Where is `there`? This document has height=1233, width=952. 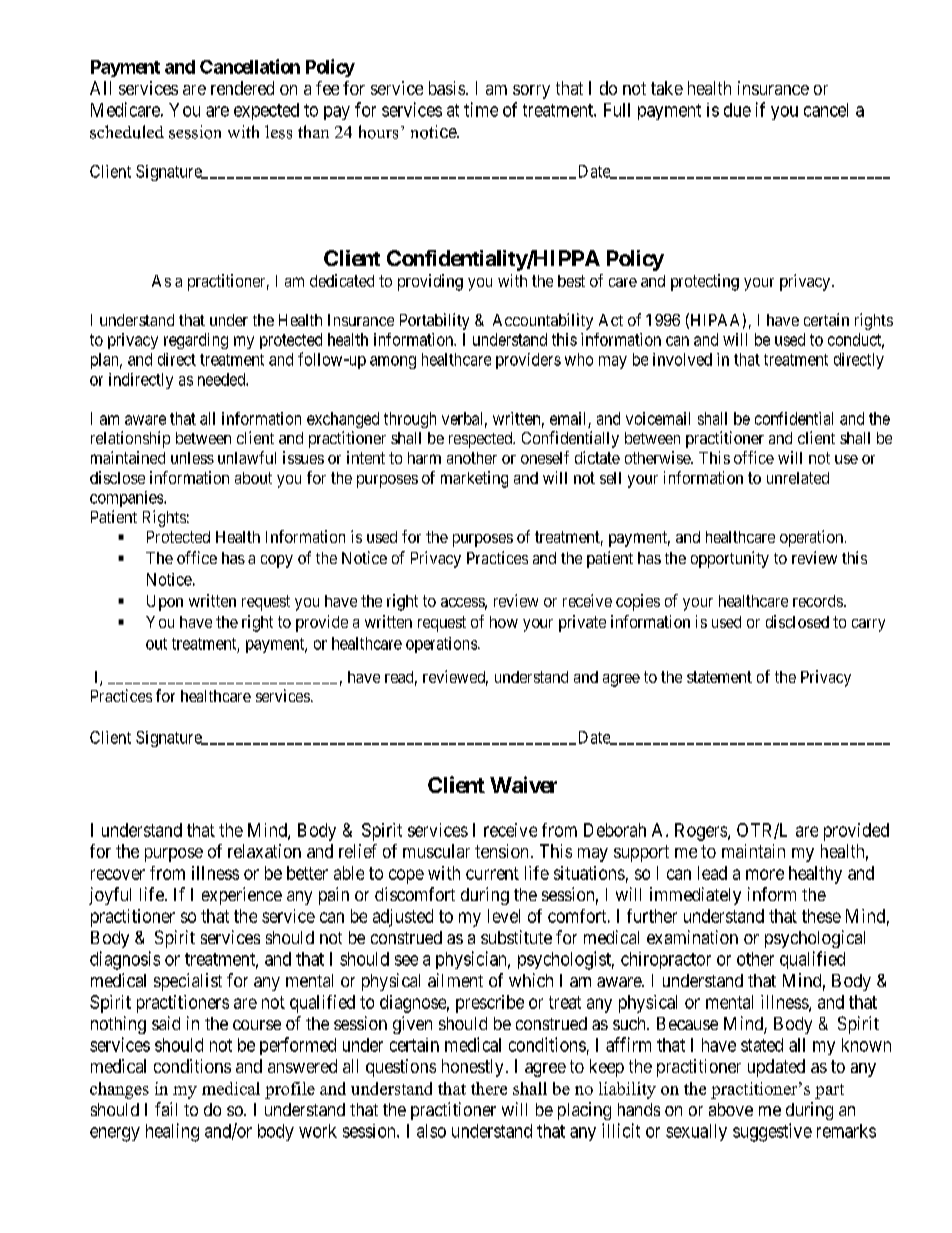 there is located at coordinates (489, 1088).
